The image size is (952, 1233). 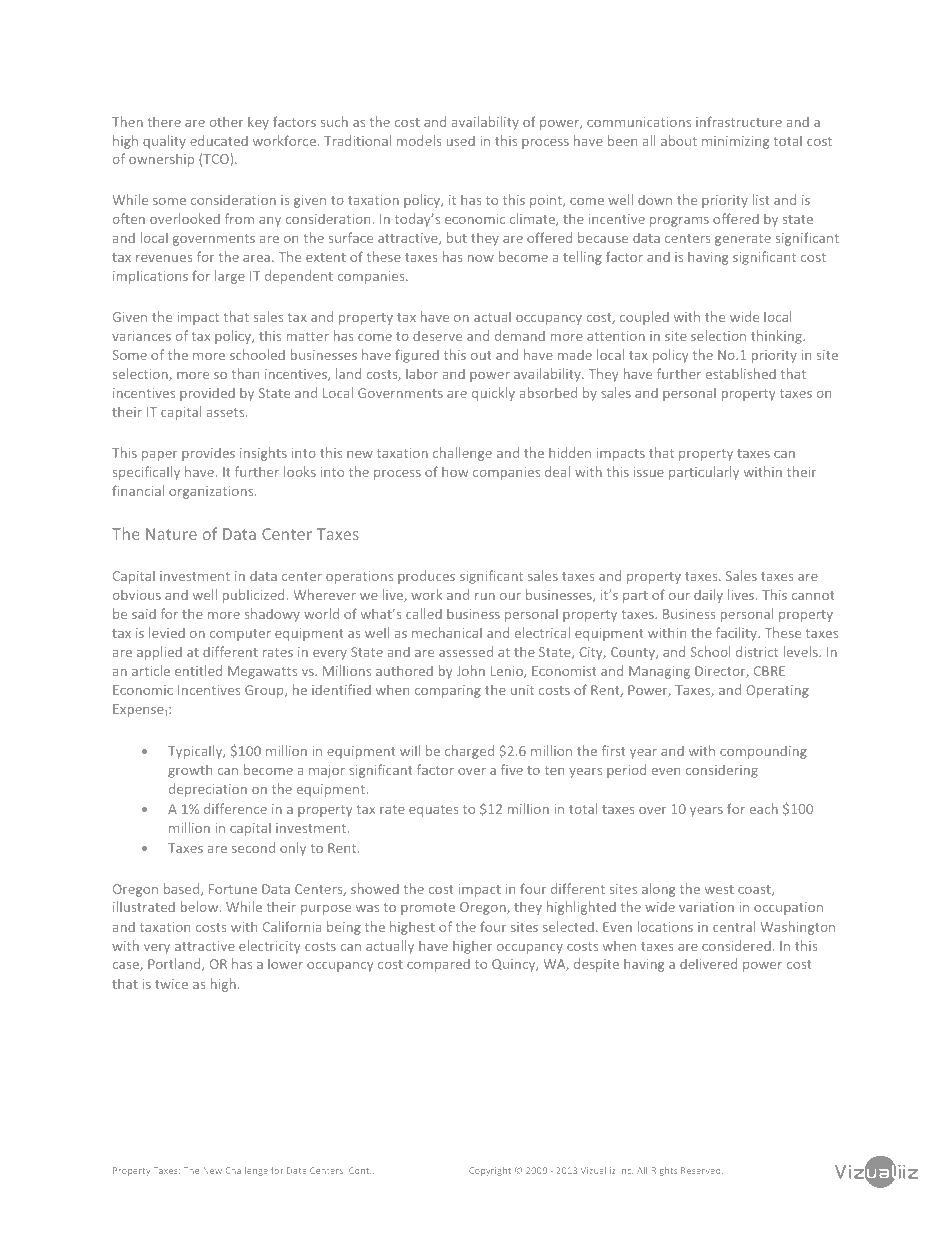 I want to click on minimizing, so click(x=735, y=142).
